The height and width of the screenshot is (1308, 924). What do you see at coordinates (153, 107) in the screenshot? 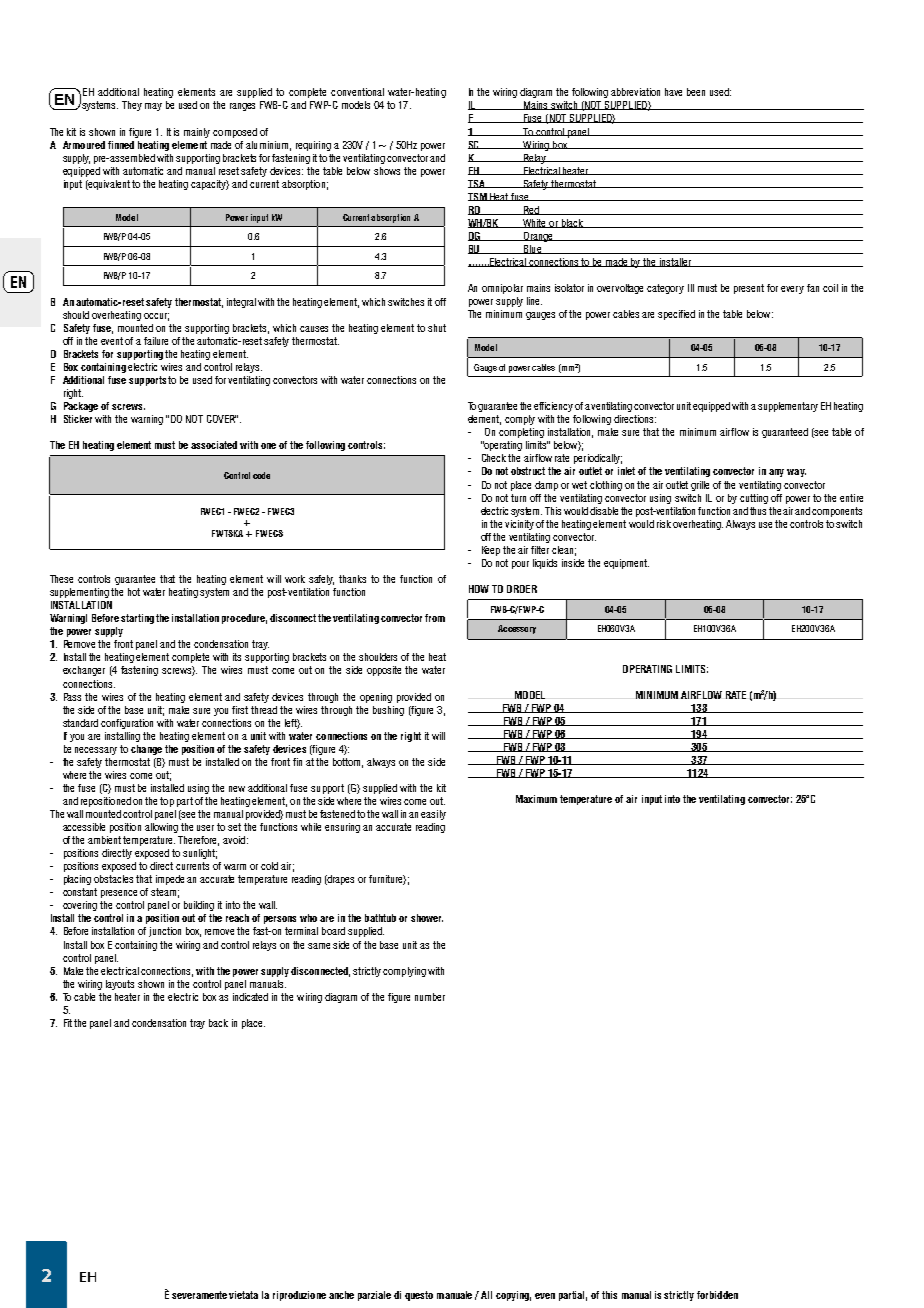
I see `may` at bounding box center [153, 107].
